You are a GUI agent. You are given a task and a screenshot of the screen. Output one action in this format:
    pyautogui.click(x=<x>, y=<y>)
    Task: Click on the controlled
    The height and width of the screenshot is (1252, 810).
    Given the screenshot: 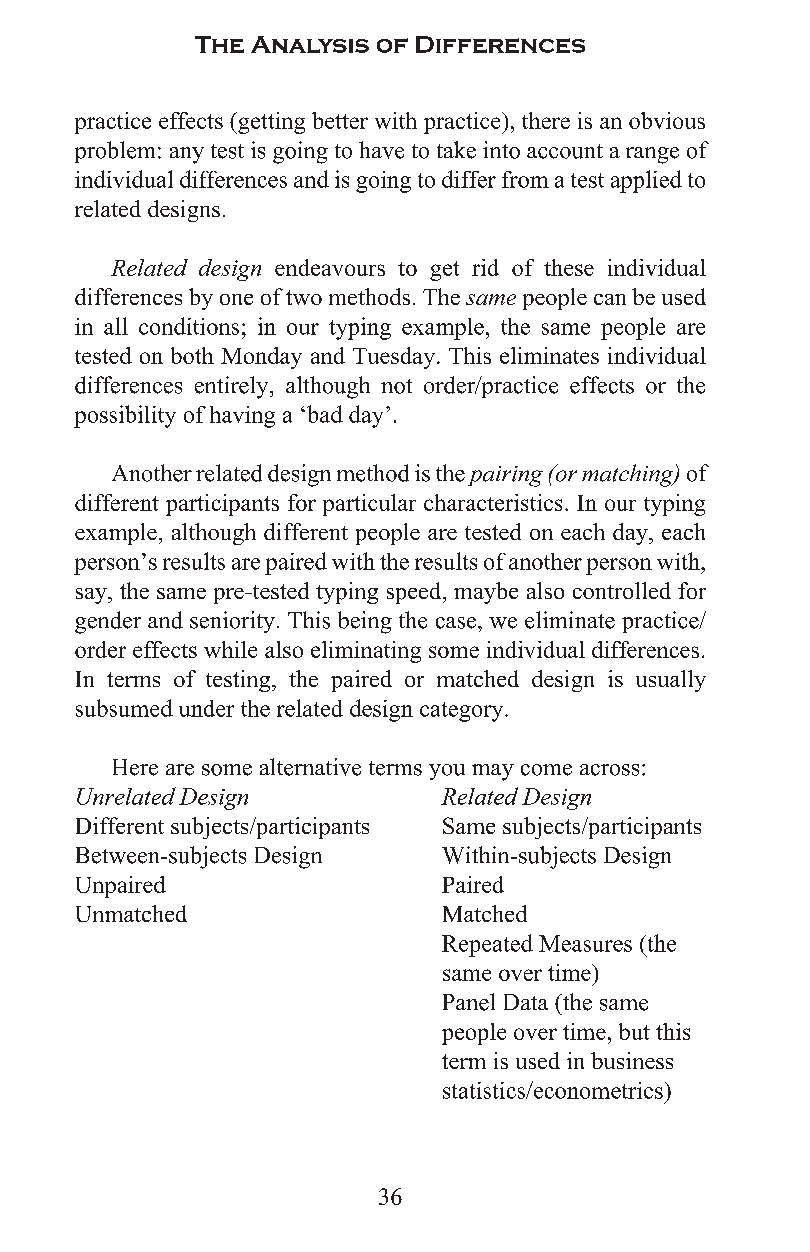 What is the action you would take?
    pyautogui.click(x=622, y=590)
